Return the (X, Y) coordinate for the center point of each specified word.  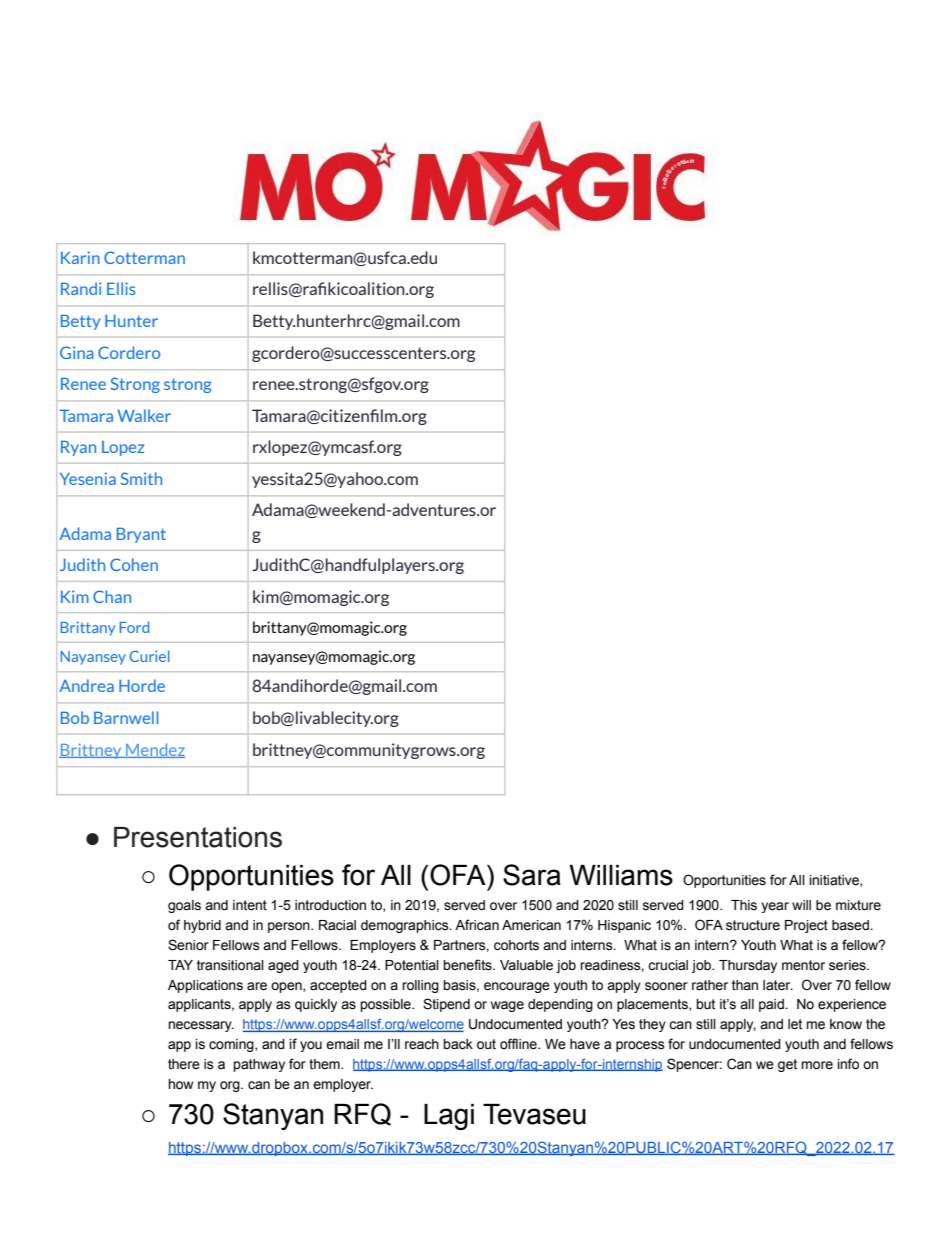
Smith (141, 478)
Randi (81, 288)
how (180, 1084)
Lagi (449, 1117)
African (477, 925)
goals (184, 906)
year (775, 907)
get (787, 1065)
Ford (134, 627)
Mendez (154, 750)
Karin (80, 257)
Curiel (150, 656)
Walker (144, 415)
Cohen (134, 564)
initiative (835, 881)
